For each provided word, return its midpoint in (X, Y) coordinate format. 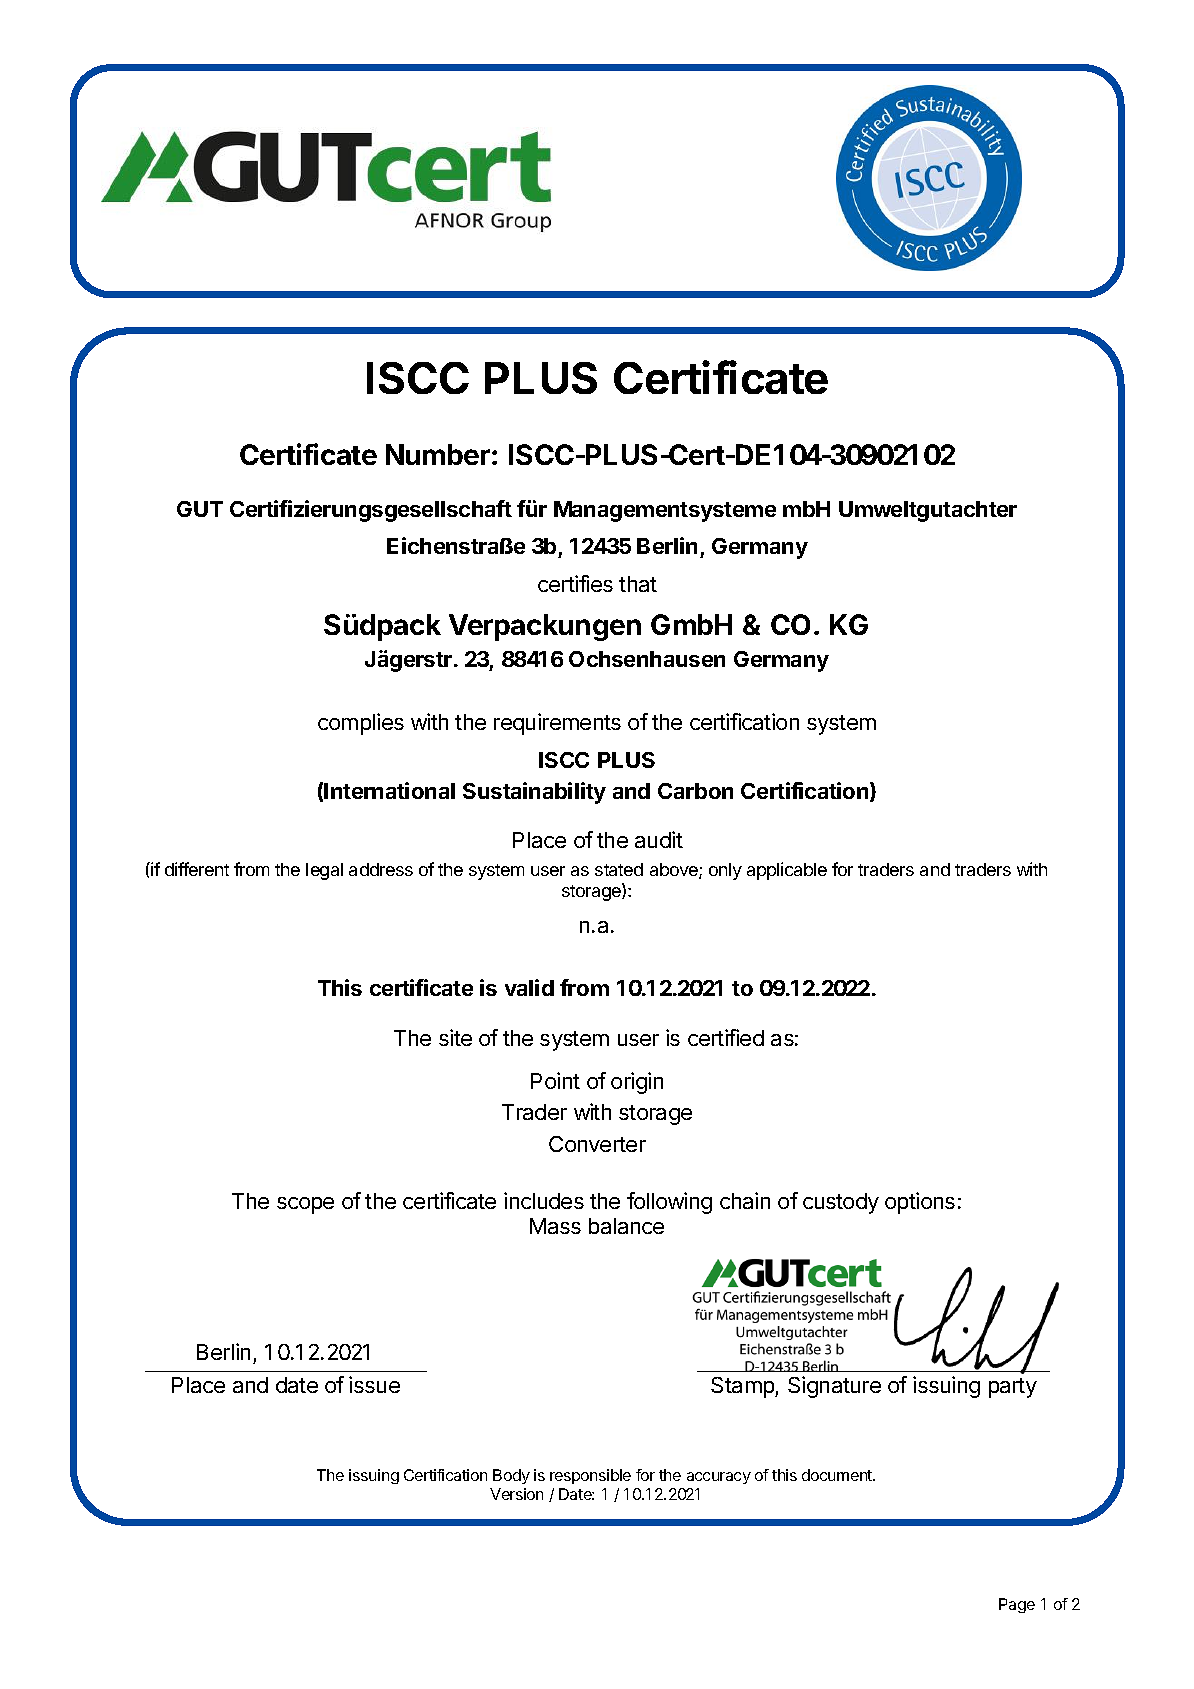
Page (1017, 1605)
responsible (590, 1476)
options (920, 1203)
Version (516, 1494)
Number (438, 454)
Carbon (695, 791)
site (455, 1037)
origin (637, 1083)
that (638, 584)
